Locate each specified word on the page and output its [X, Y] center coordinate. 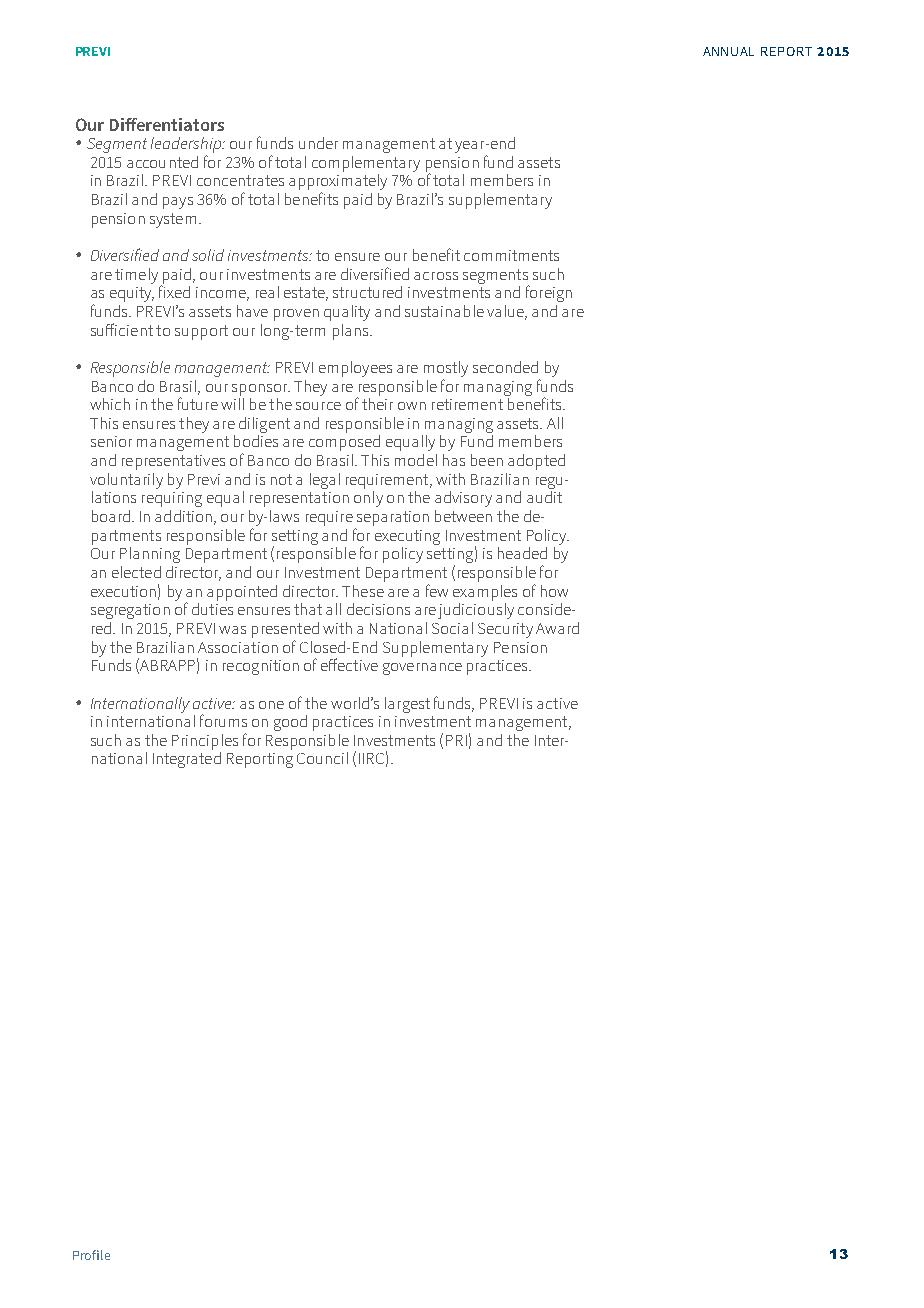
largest [407, 705]
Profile [91, 1255]
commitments [511, 255]
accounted [162, 162]
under [318, 143]
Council [322, 758]
